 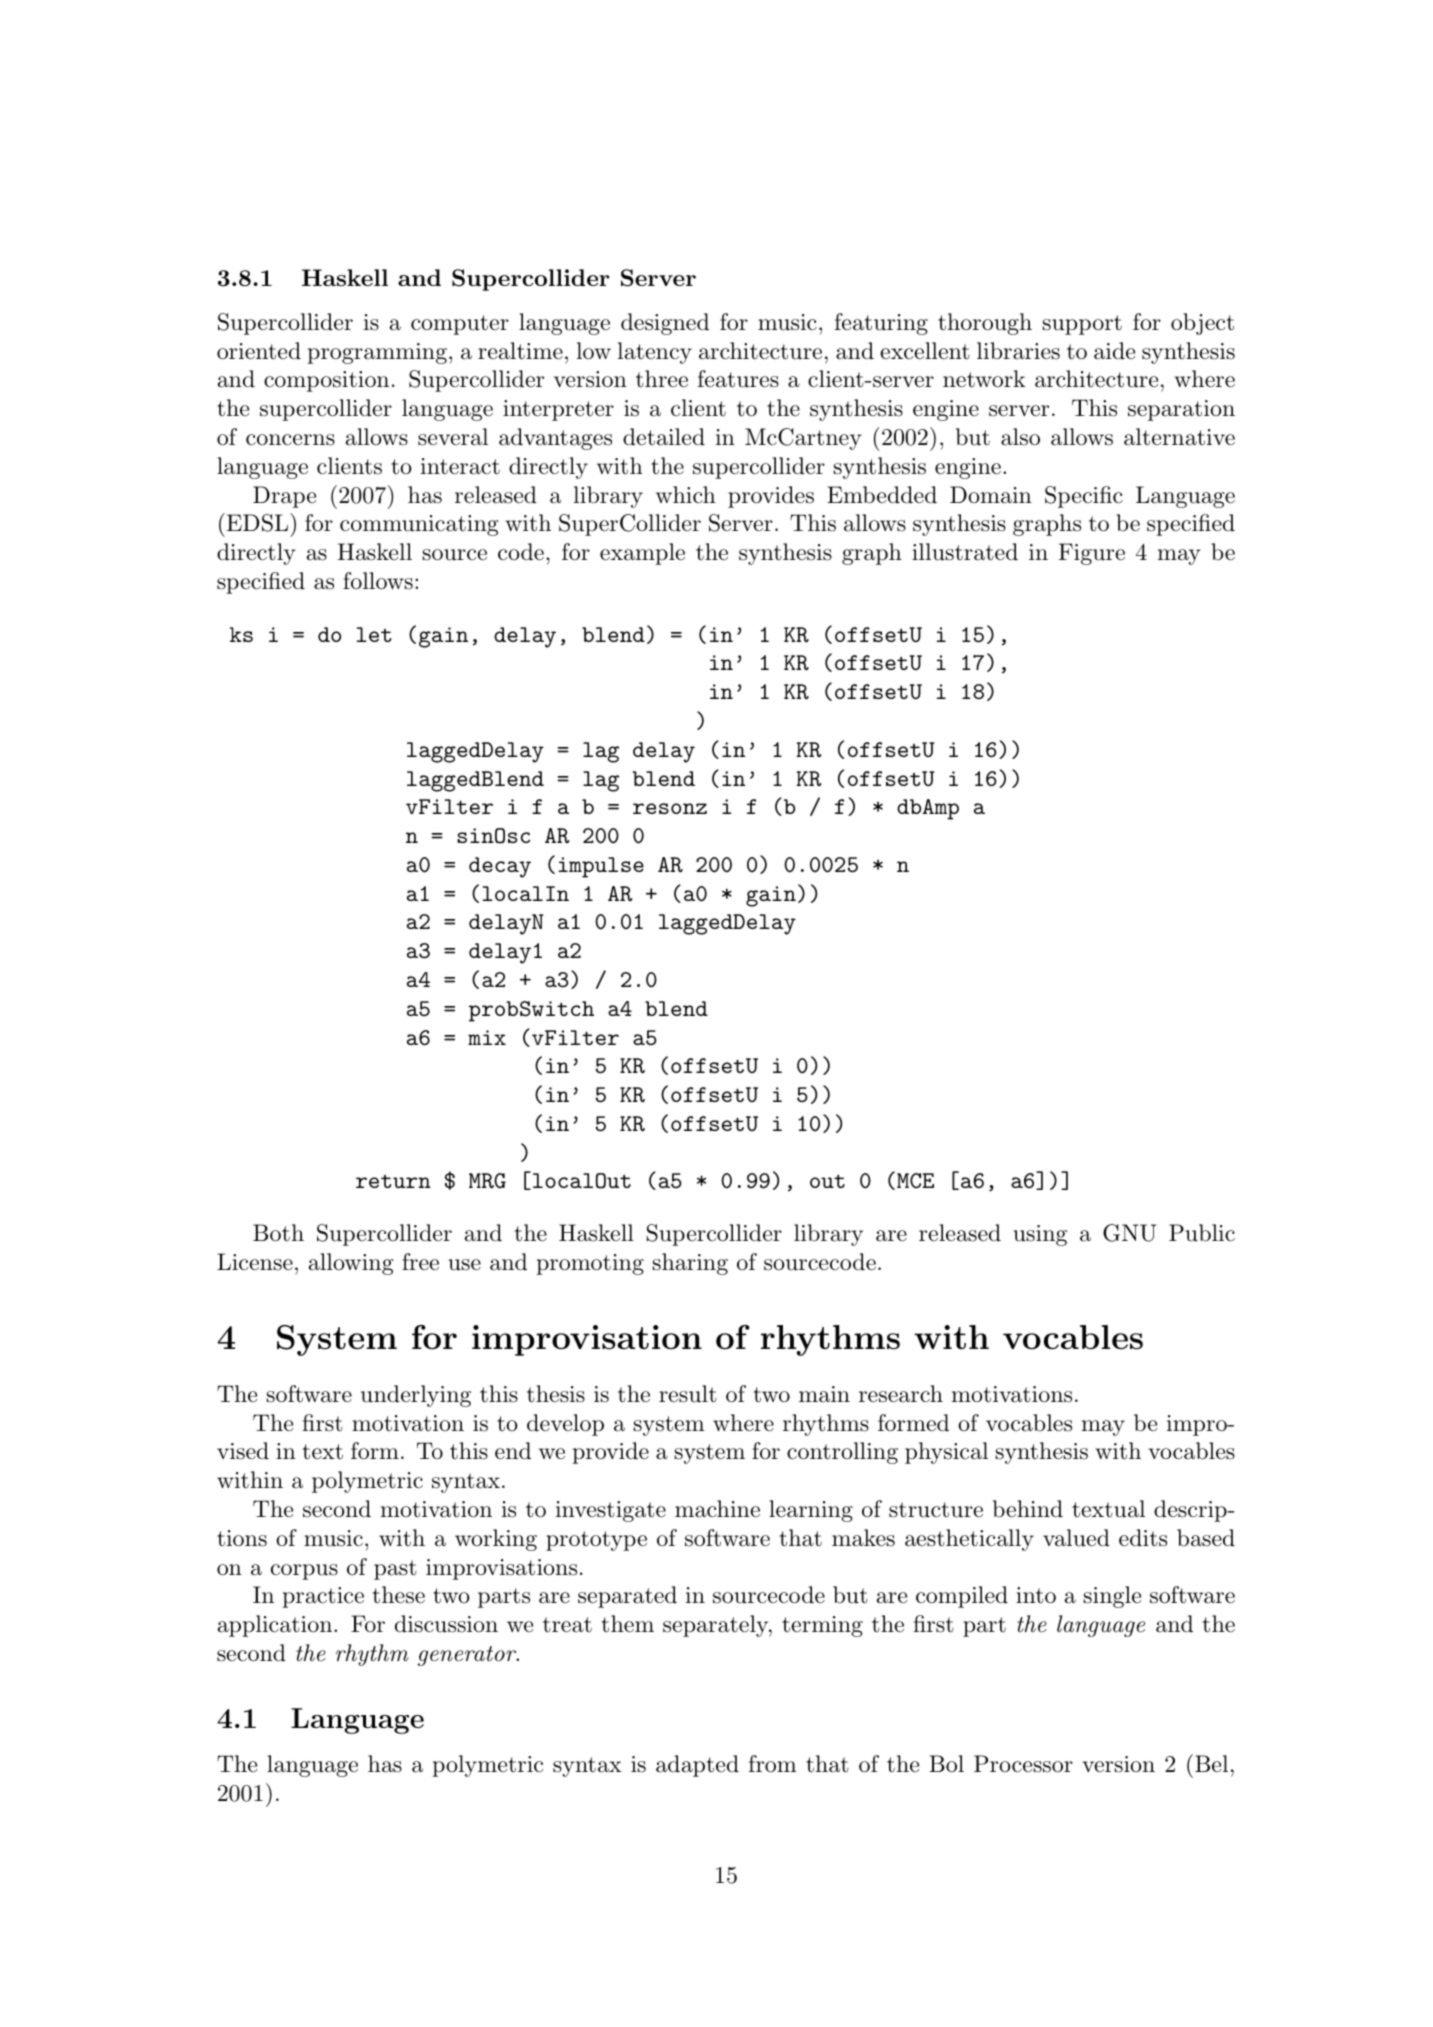 I want to click on sharing, so click(x=690, y=1264).
